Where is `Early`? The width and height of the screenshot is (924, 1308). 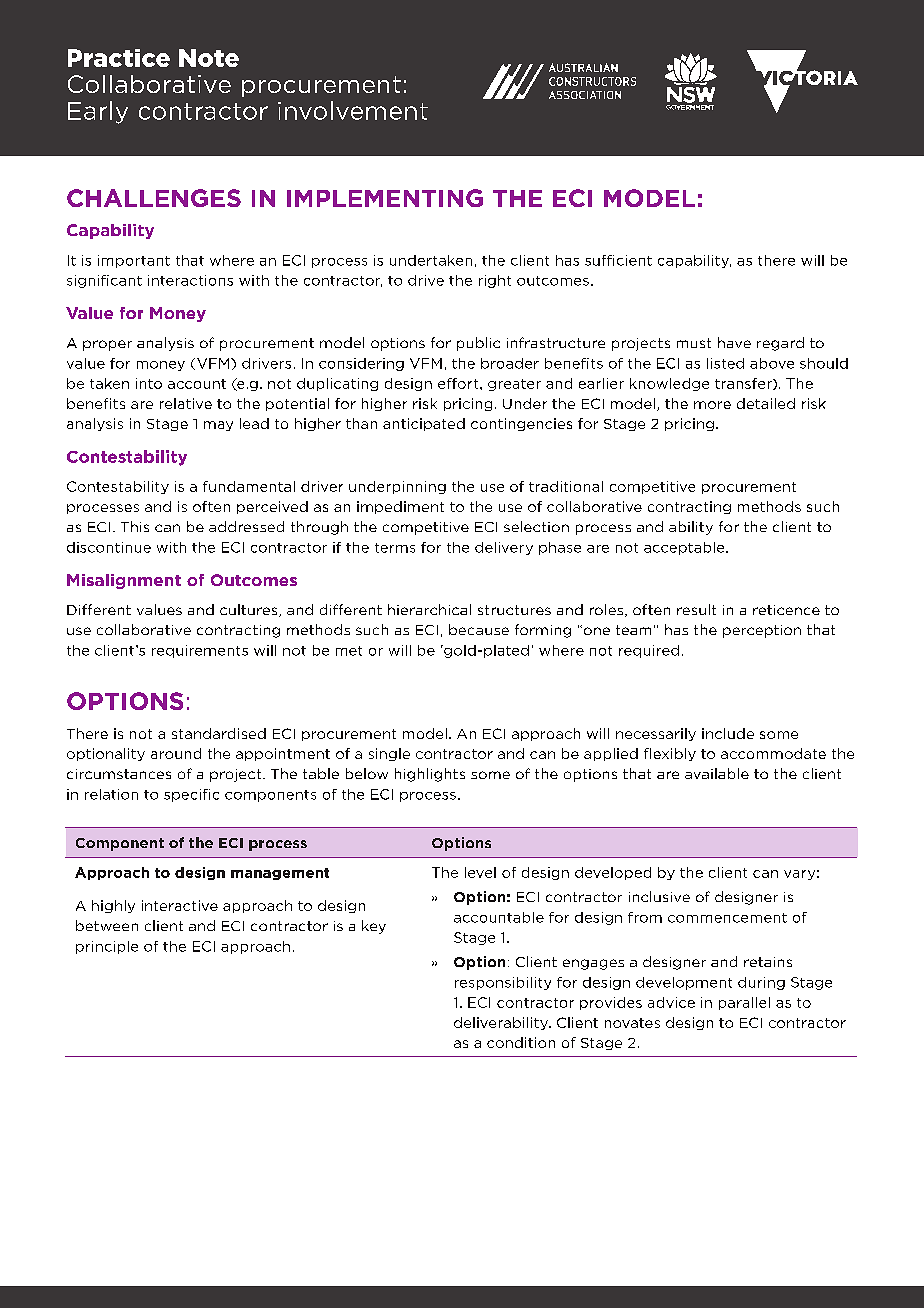 Early is located at coordinates (98, 112).
